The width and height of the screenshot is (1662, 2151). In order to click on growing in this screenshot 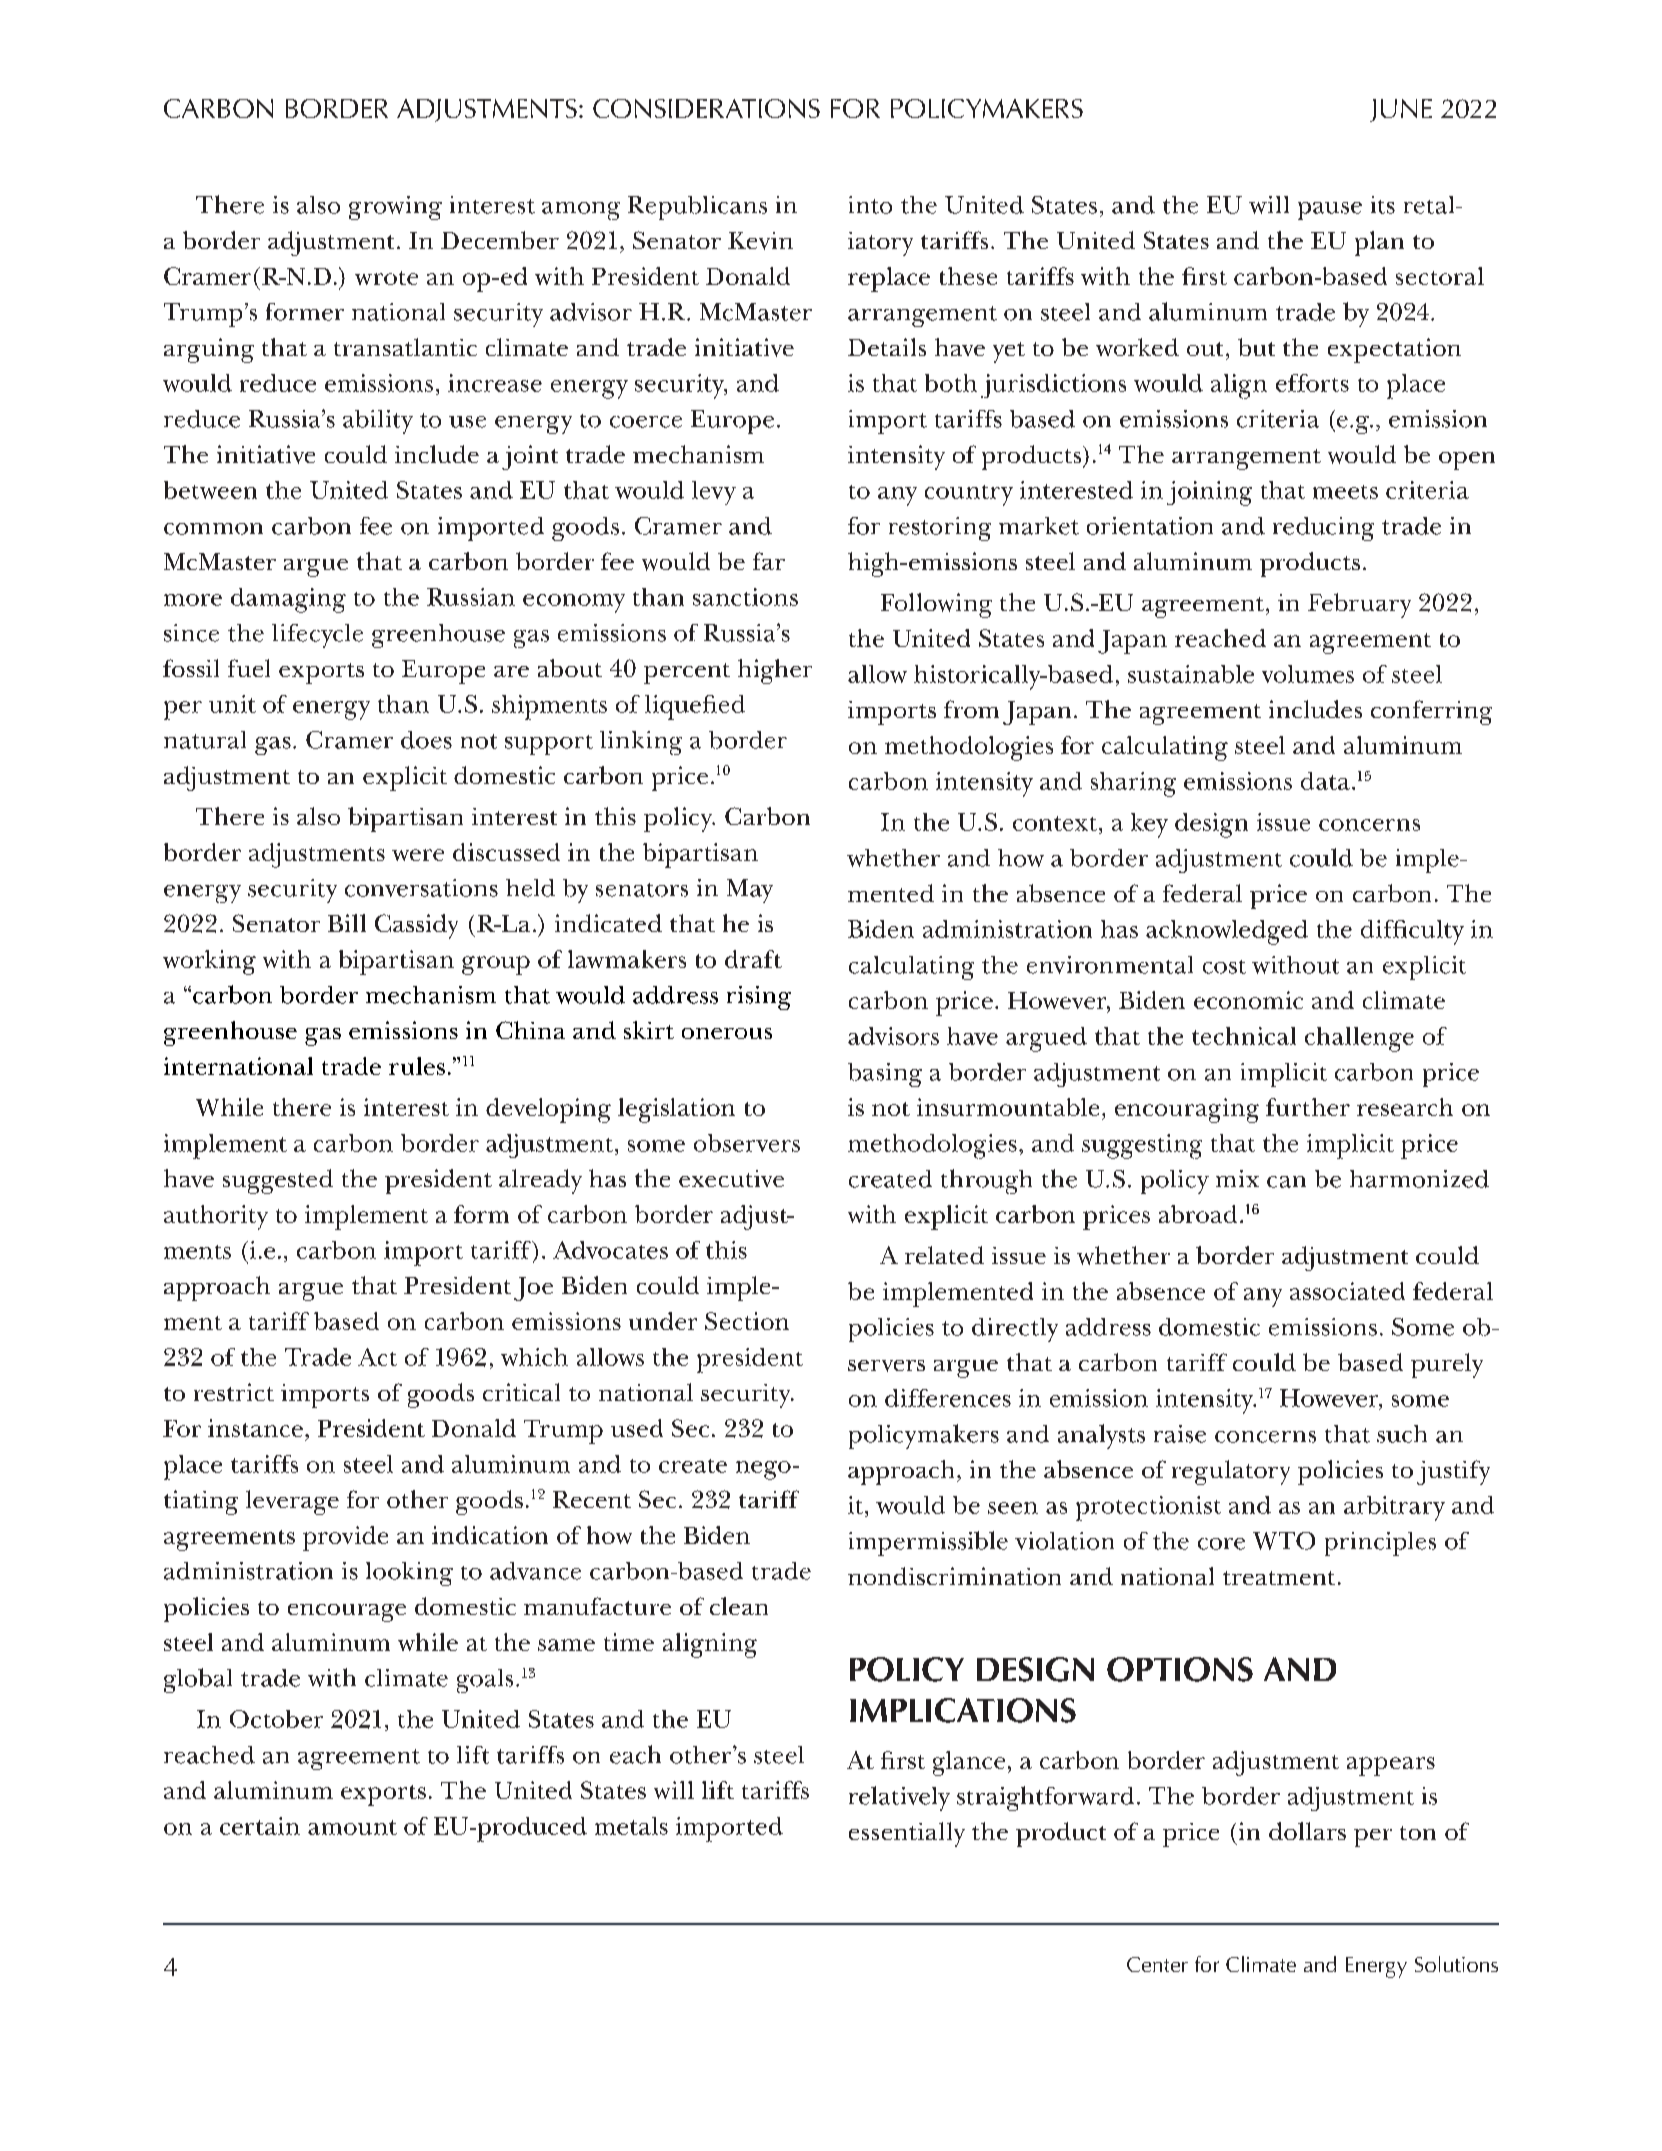, I will do `click(395, 208)`.
